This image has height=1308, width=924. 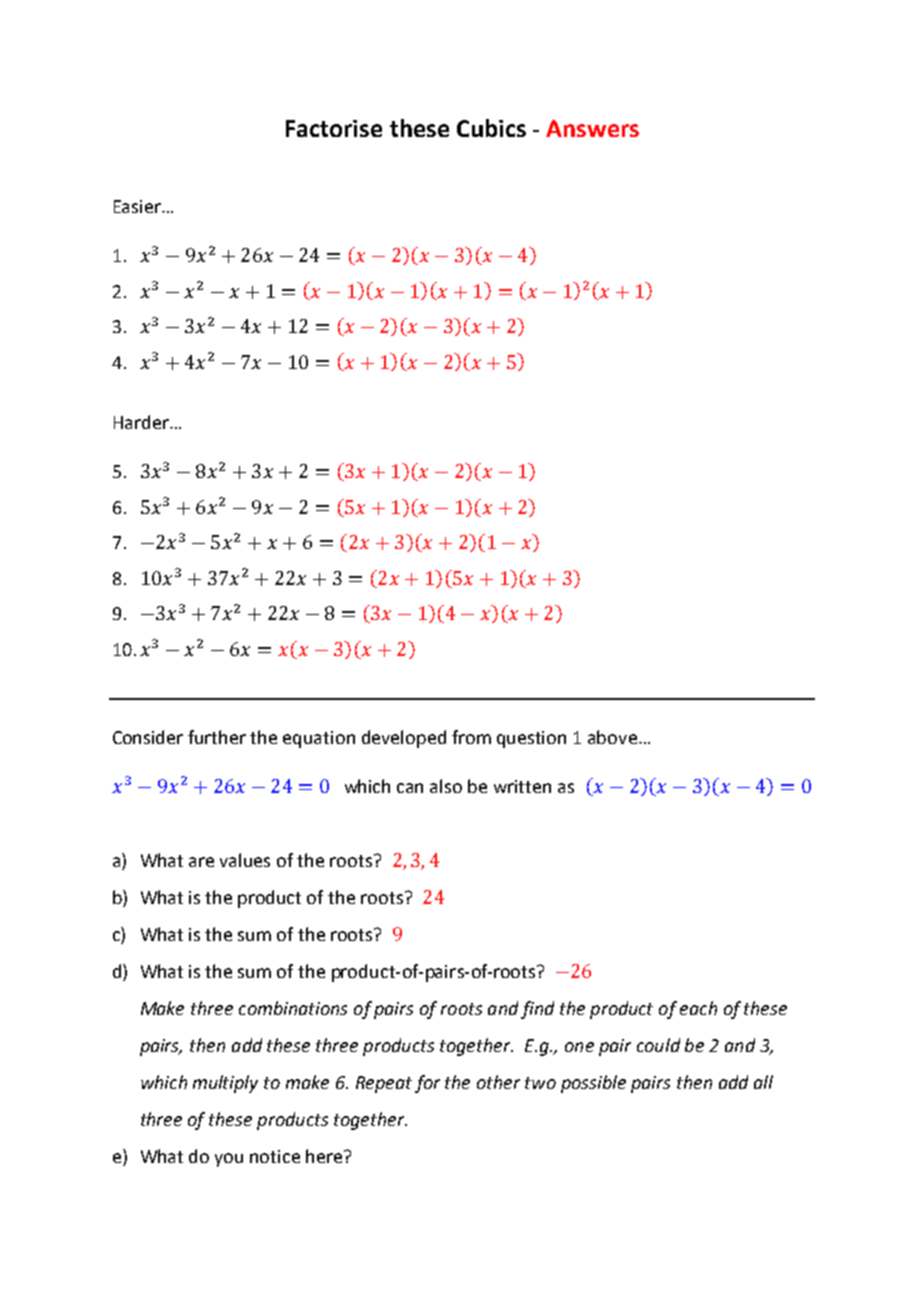 What do you see at coordinates (491, 128) in the image?
I see `Cubics` at bounding box center [491, 128].
